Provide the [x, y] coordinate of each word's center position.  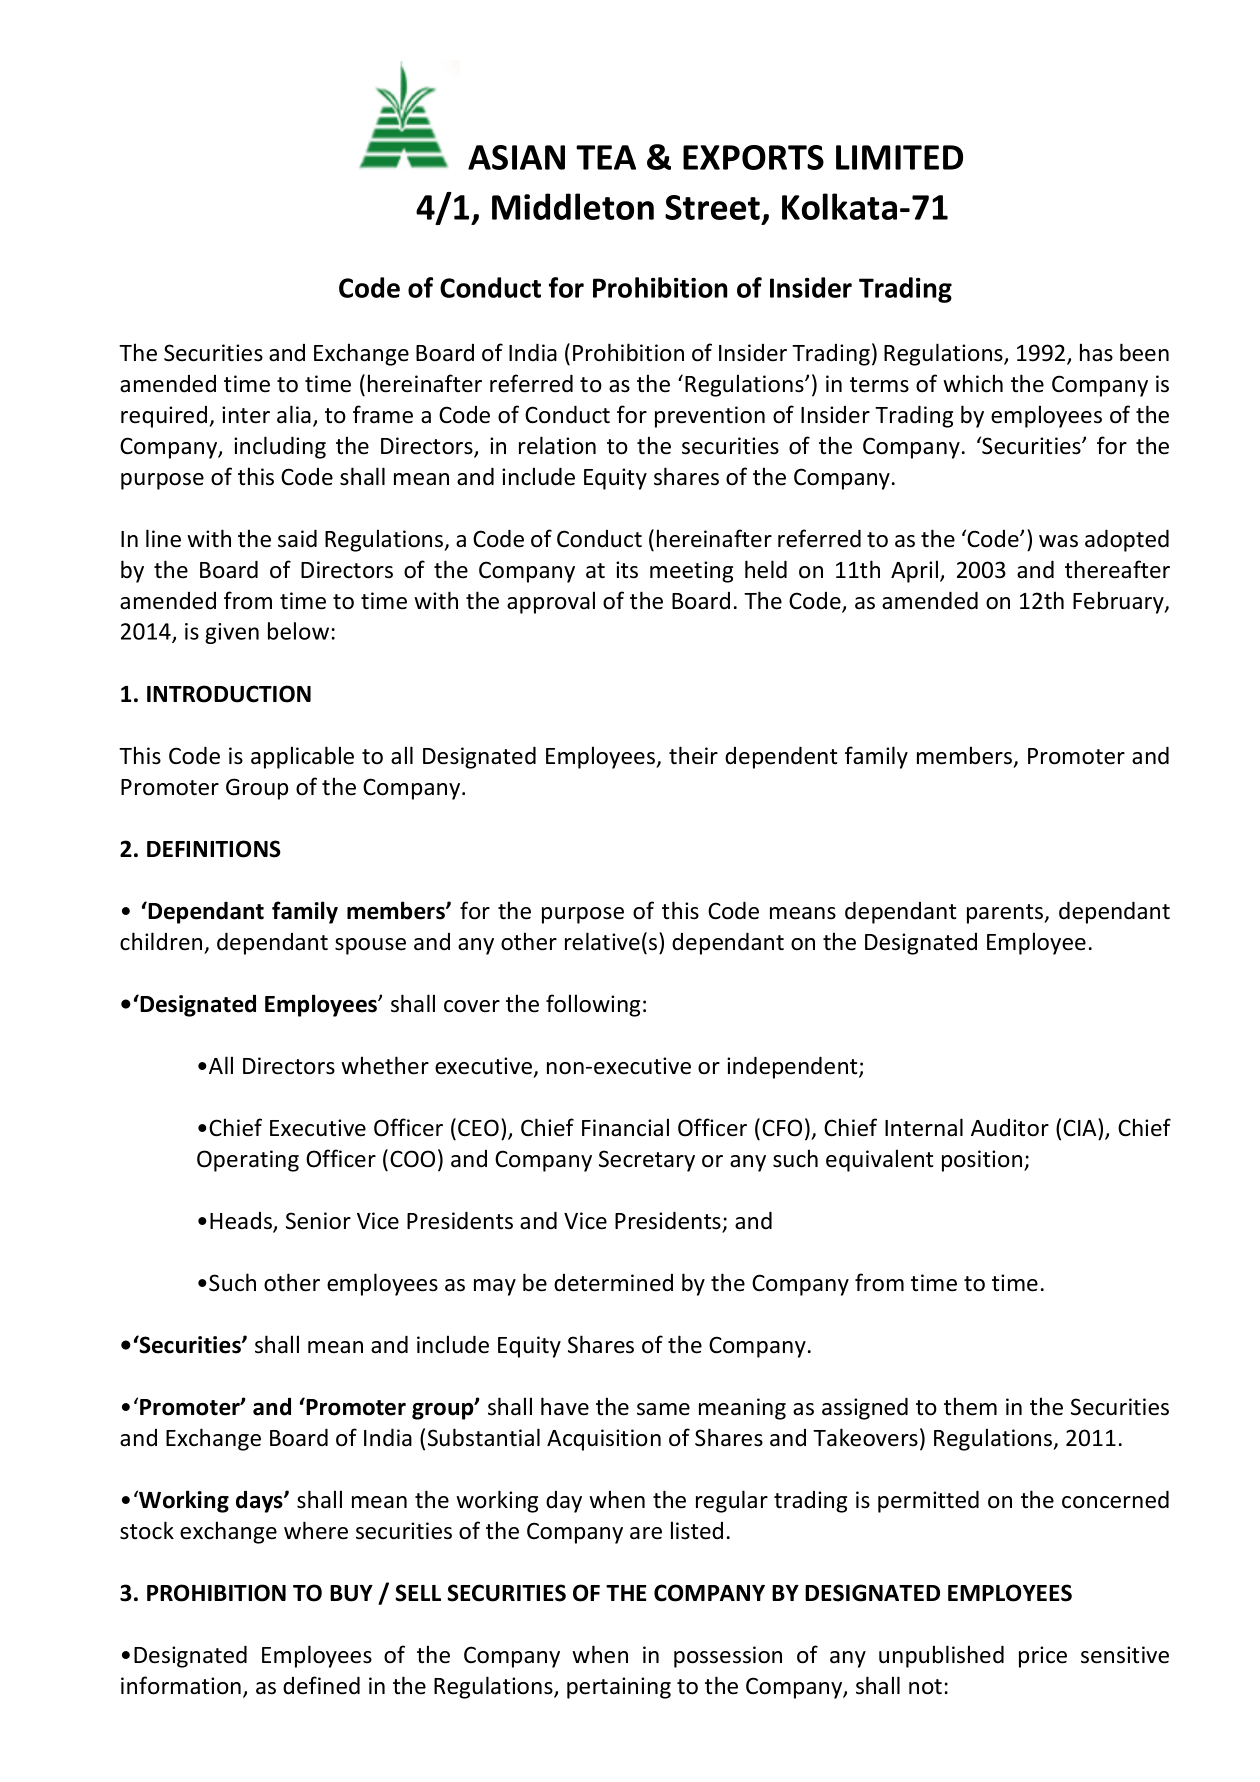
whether [385, 1065]
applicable [302, 757]
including [280, 447]
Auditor [1010, 1128]
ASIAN [516, 157]
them [970, 1406]
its [627, 570]
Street [714, 209]
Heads [242, 1222]
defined [321, 1685]
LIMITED [899, 157]
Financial [625, 1127]
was [1058, 541]
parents [1006, 914]
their [693, 755]
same [663, 1409]
